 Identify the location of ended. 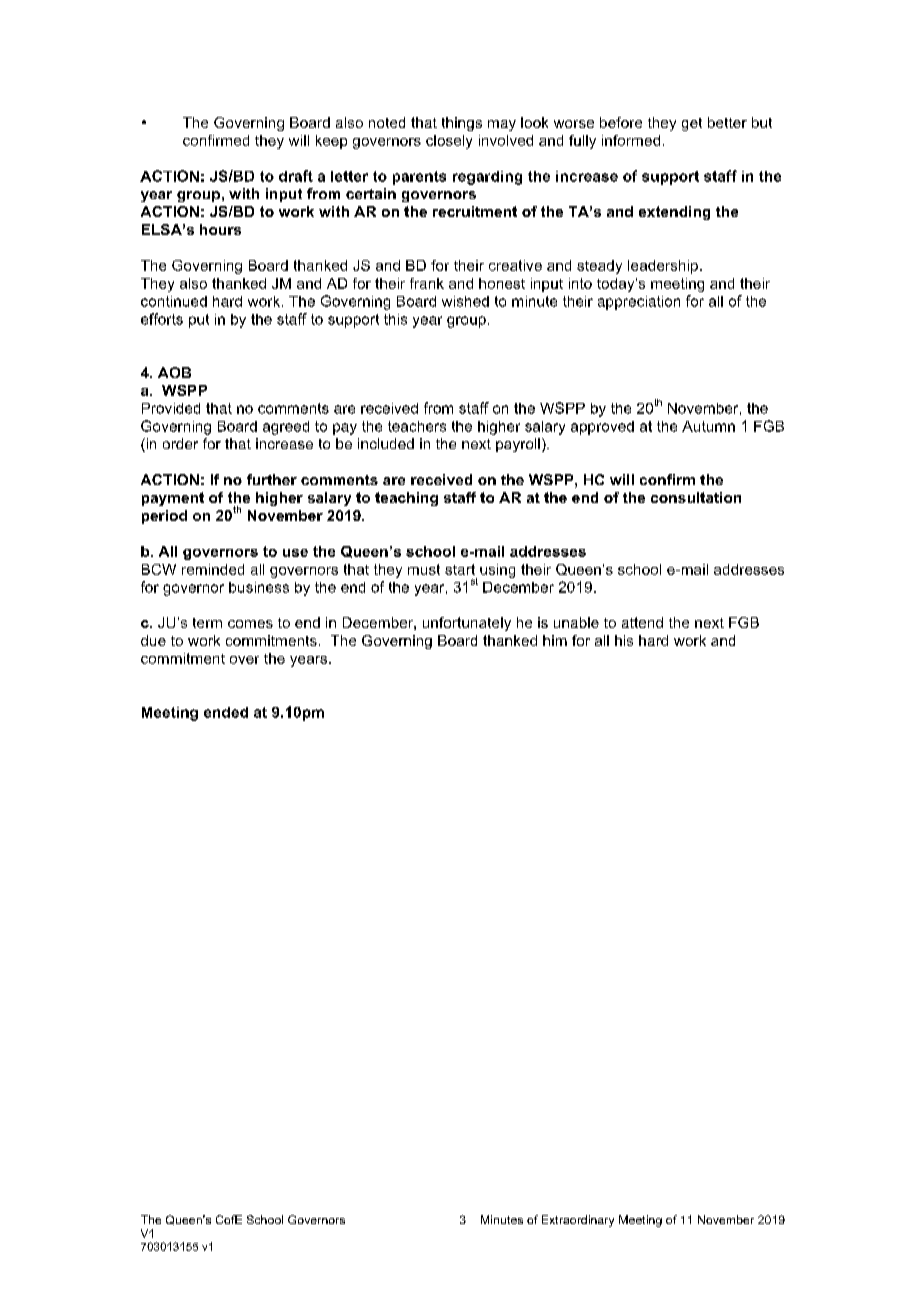
(226, 712).
